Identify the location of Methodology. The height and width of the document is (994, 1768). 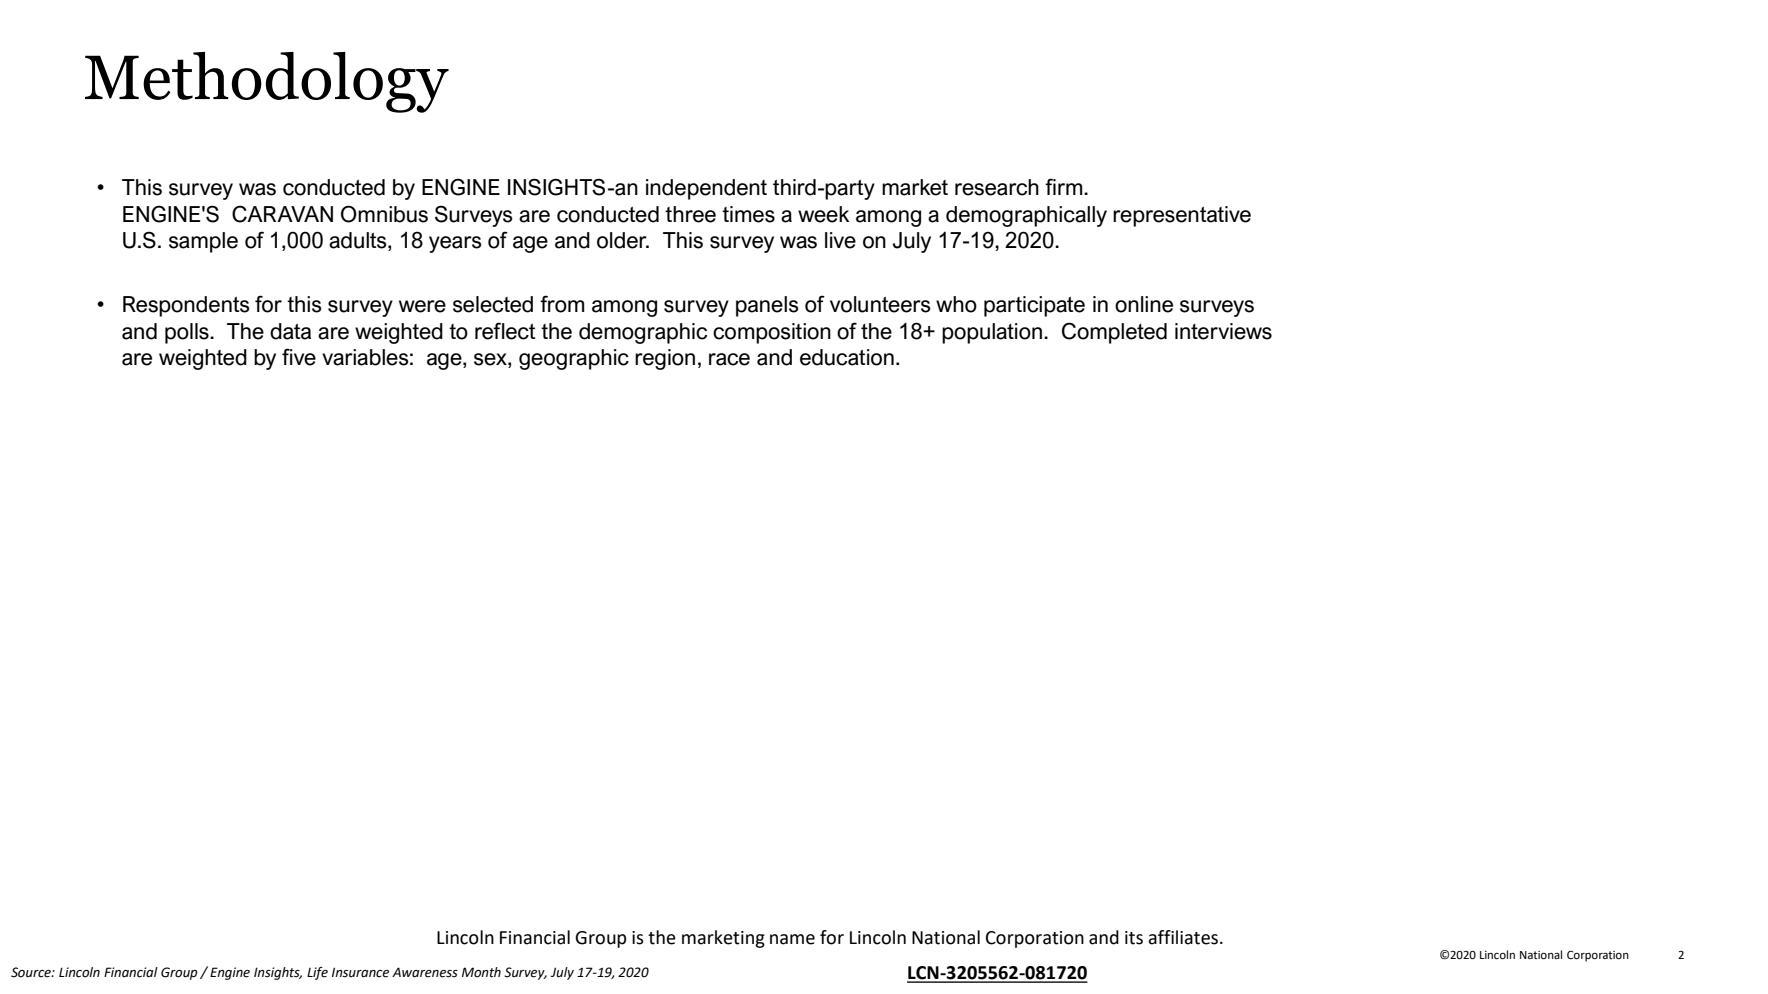
(267, 82).
